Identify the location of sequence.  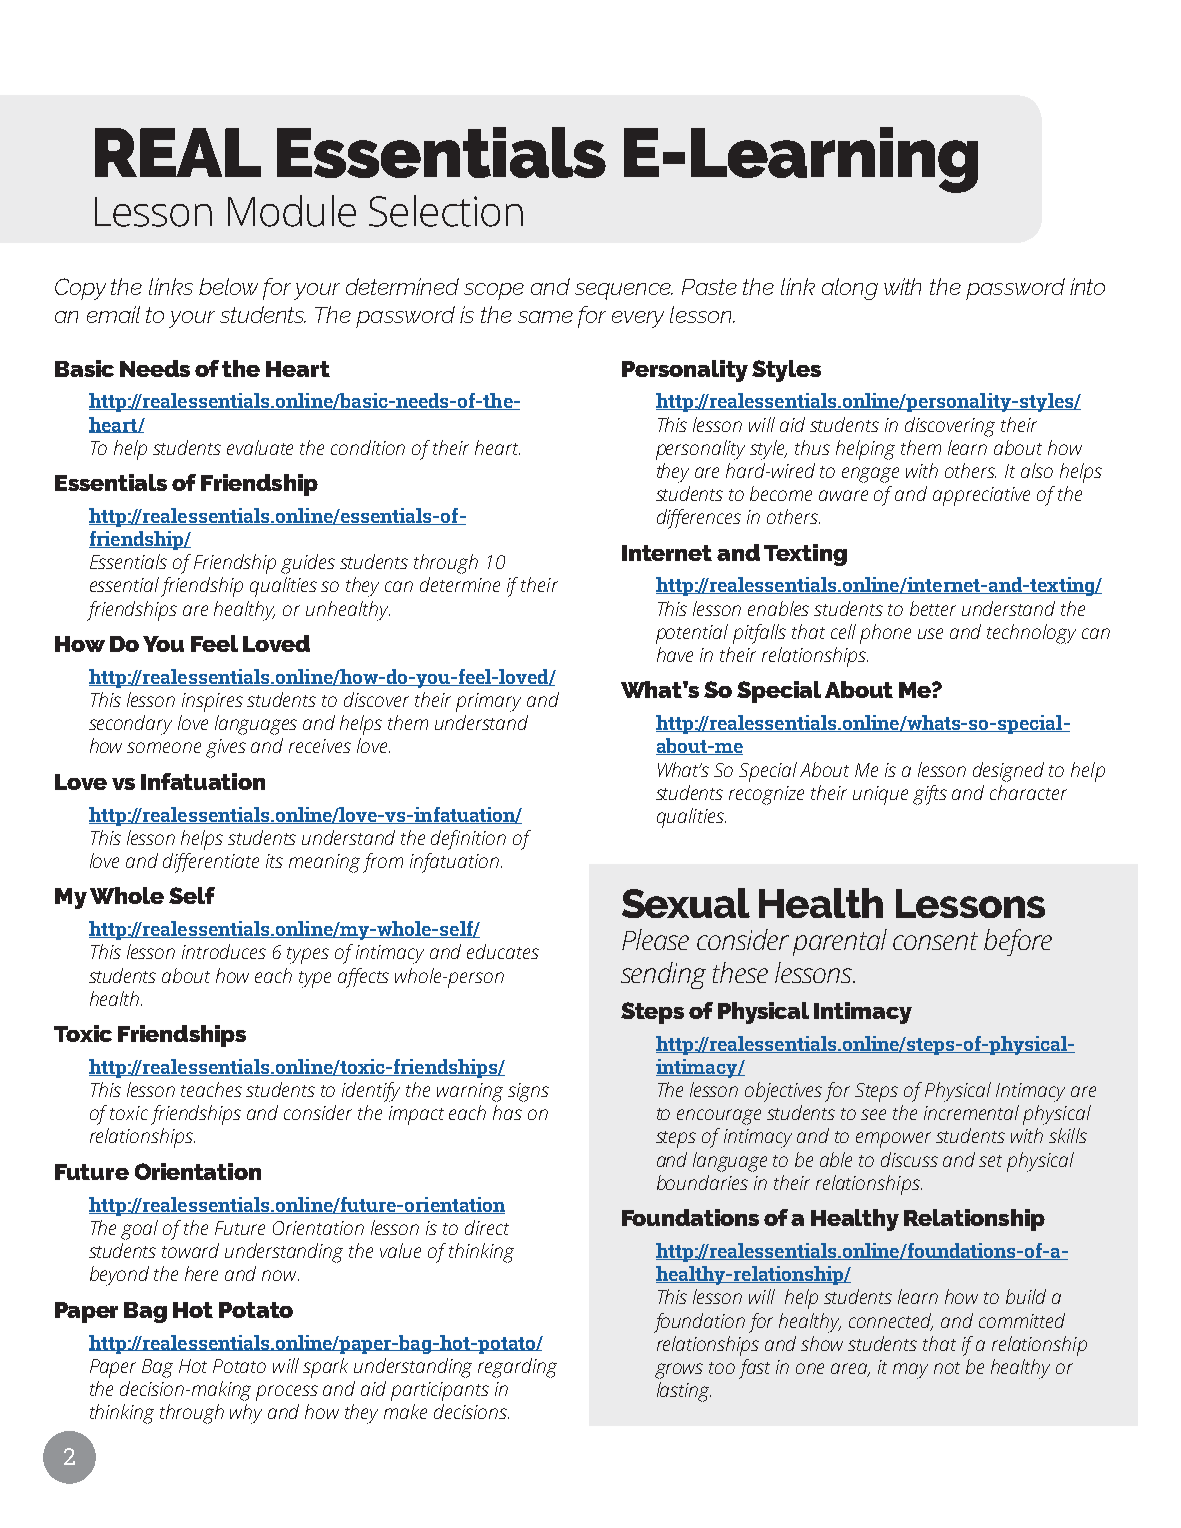
(624, 291).
